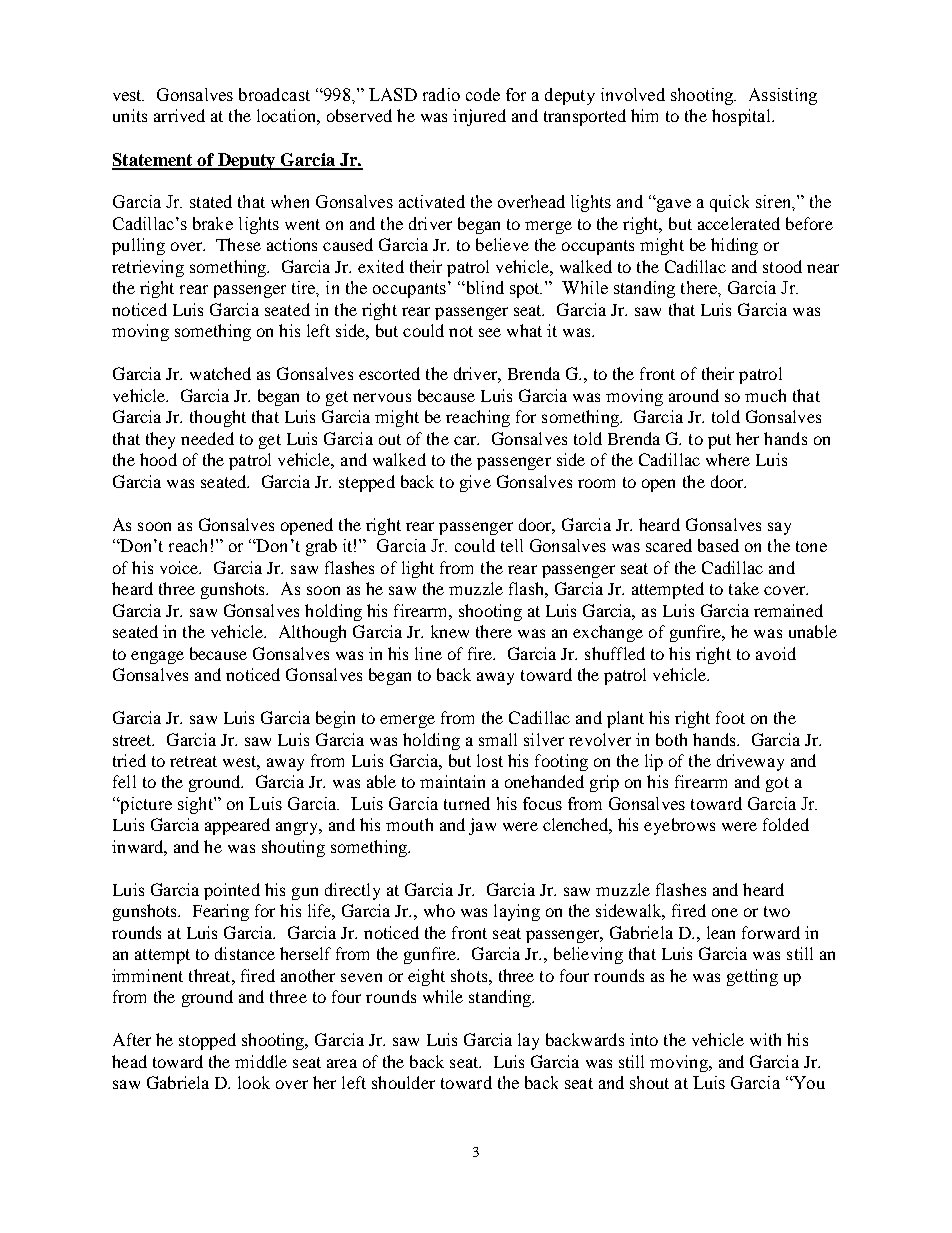 This screenshot has width=952, height=1233. What do you see at coordinates (196, 805) in the screenshot?
I see `sight` at bounding box center [196, 805].
